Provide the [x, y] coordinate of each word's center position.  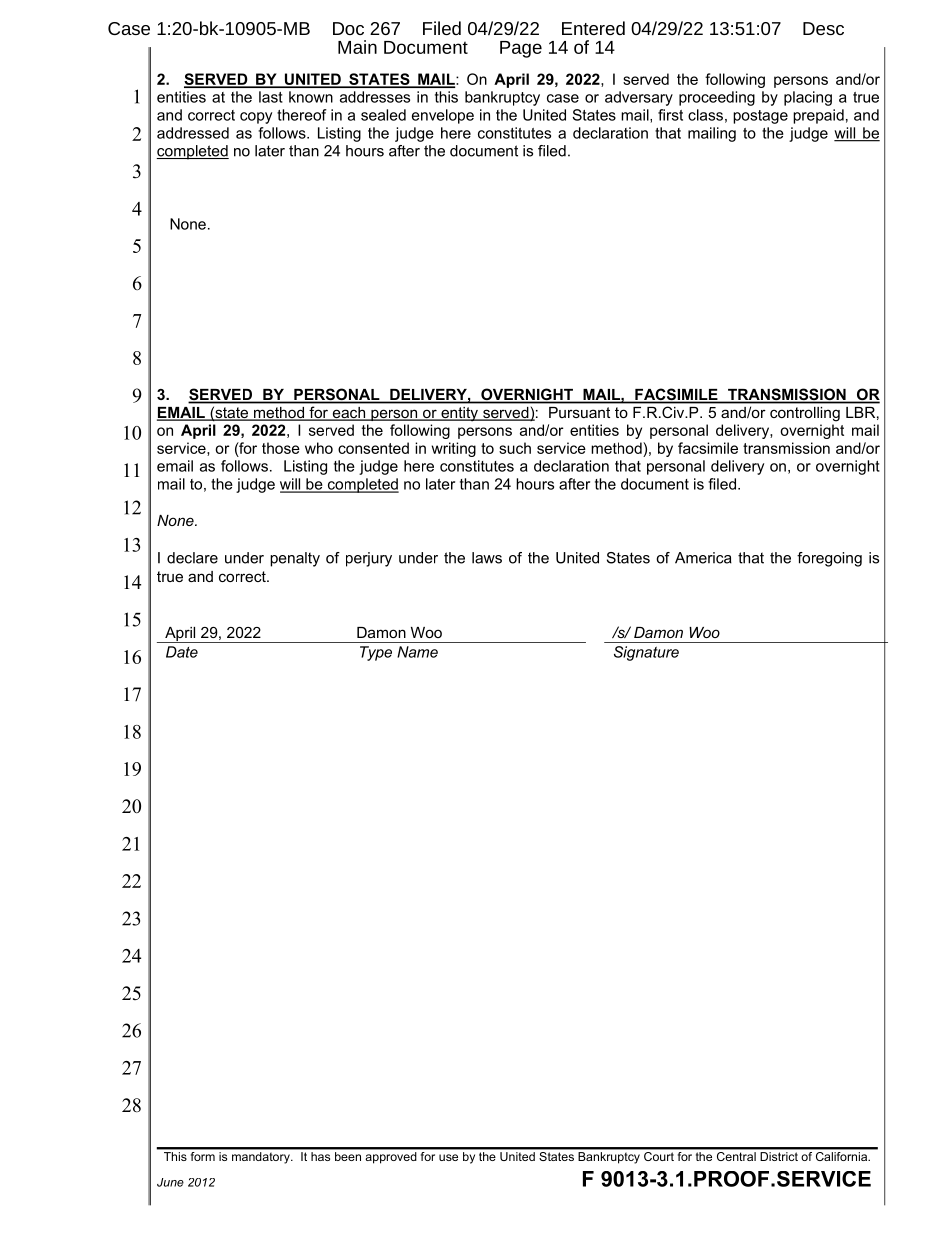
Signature [646, 653]
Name [417, 652]
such [515, 448]
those [281, 448]
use [448, 1157]
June [170, 1182]
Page [521, 49]
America [703, 558]
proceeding [717, 98]
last [270, 97]
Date [182, 652]
